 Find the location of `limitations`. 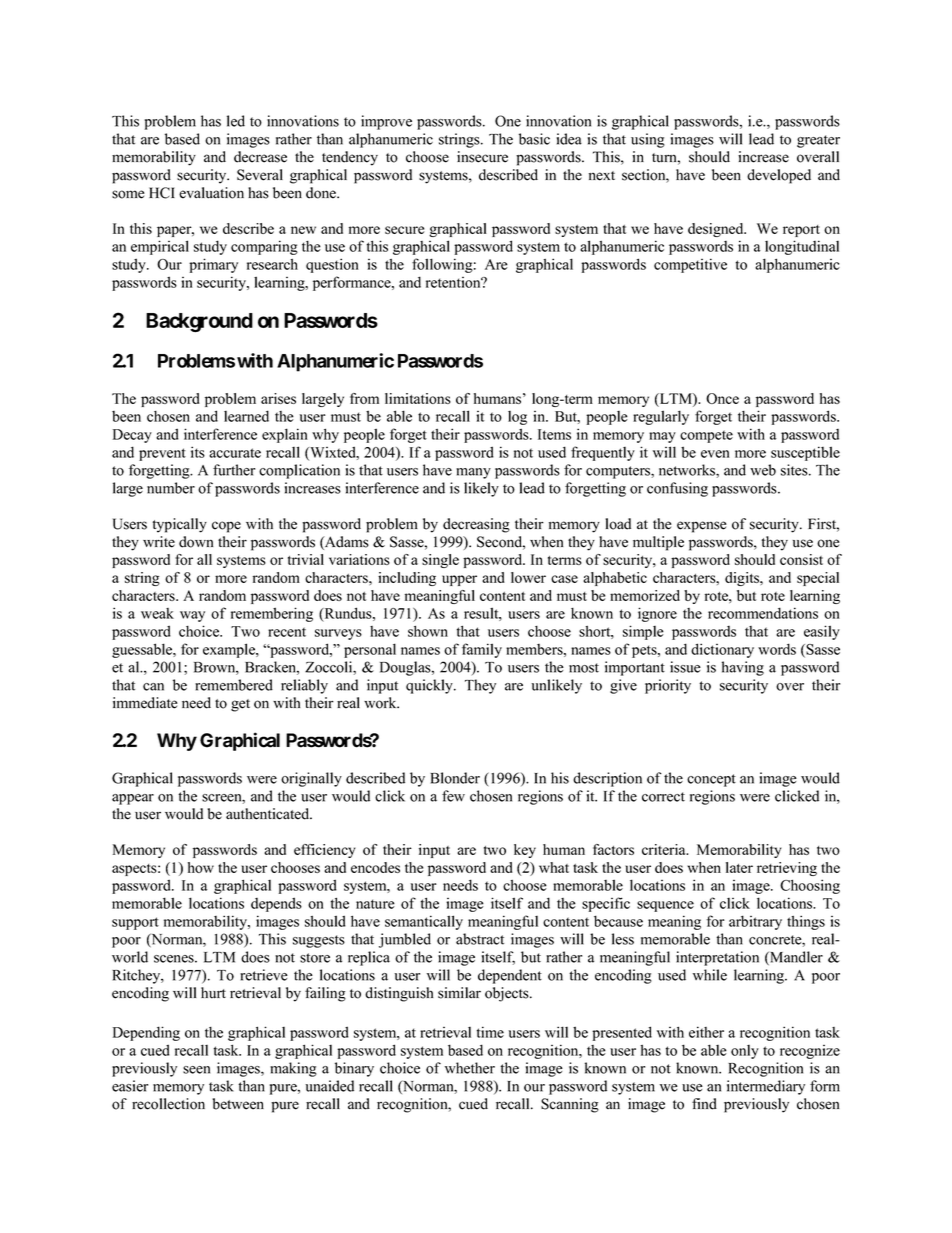

limitations is located at coordinates (418, 398).
